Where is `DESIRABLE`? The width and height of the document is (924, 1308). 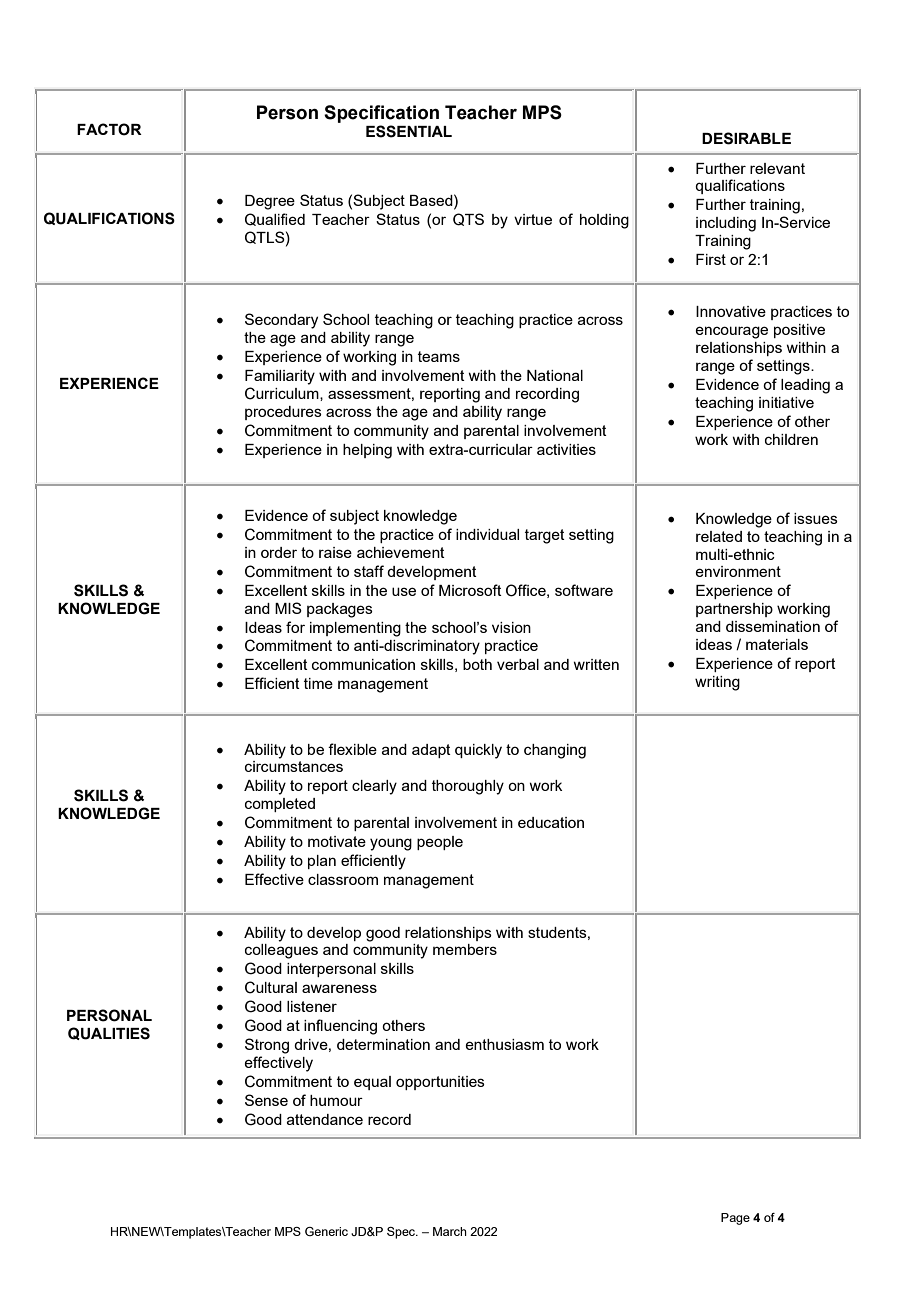 DESIRABLE is located at coordinates (746, 138).
